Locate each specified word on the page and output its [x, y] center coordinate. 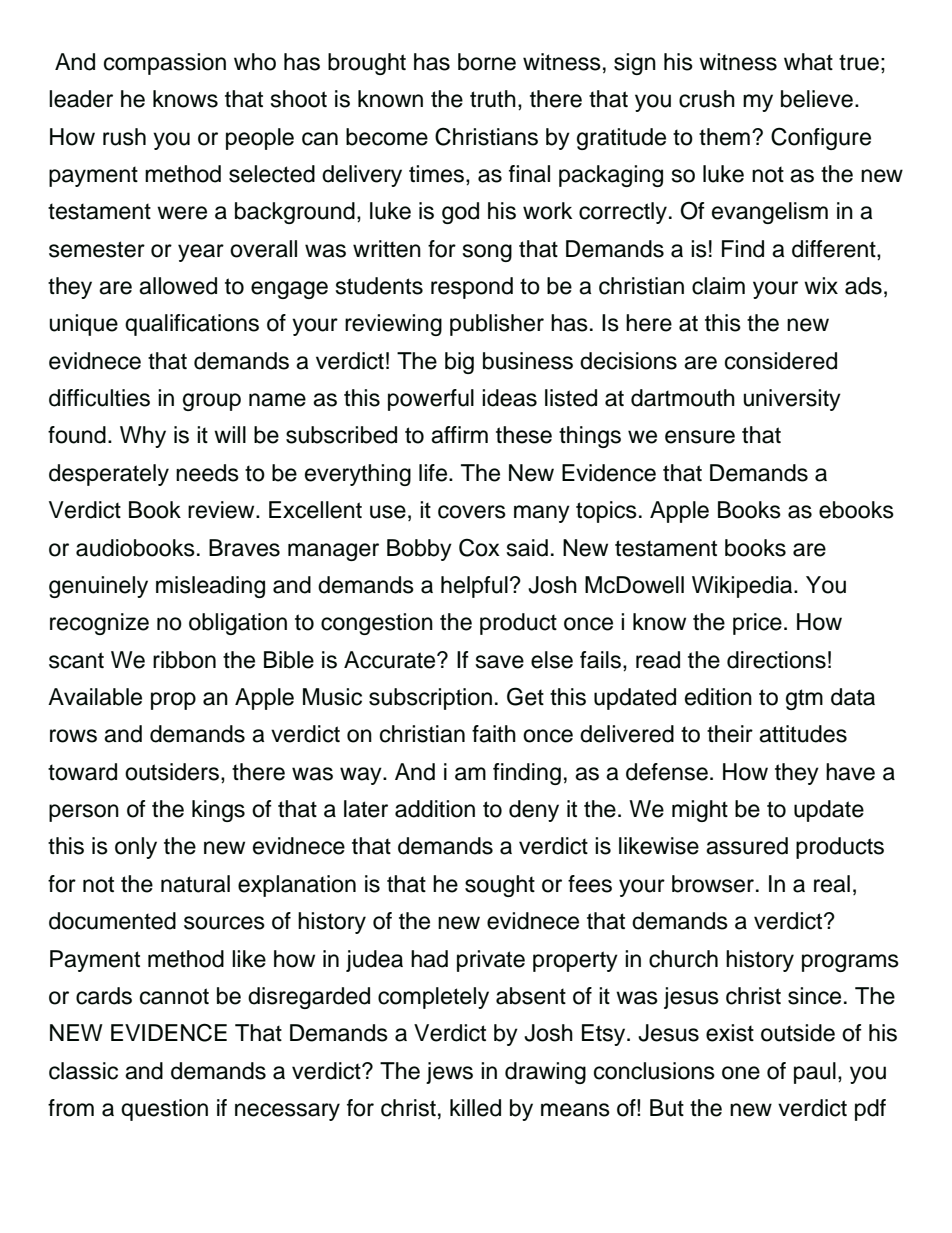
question [164, 1110]
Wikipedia [743, 587]
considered [781, 361]
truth [493, 99]
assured [747, 846]
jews [449, 1073]
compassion [165, 64]
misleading [210, 587]
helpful [474, 587]
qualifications [192, 325]
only [136, 848]
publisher [497, 325]
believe [817, 99]
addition [435, 809]
